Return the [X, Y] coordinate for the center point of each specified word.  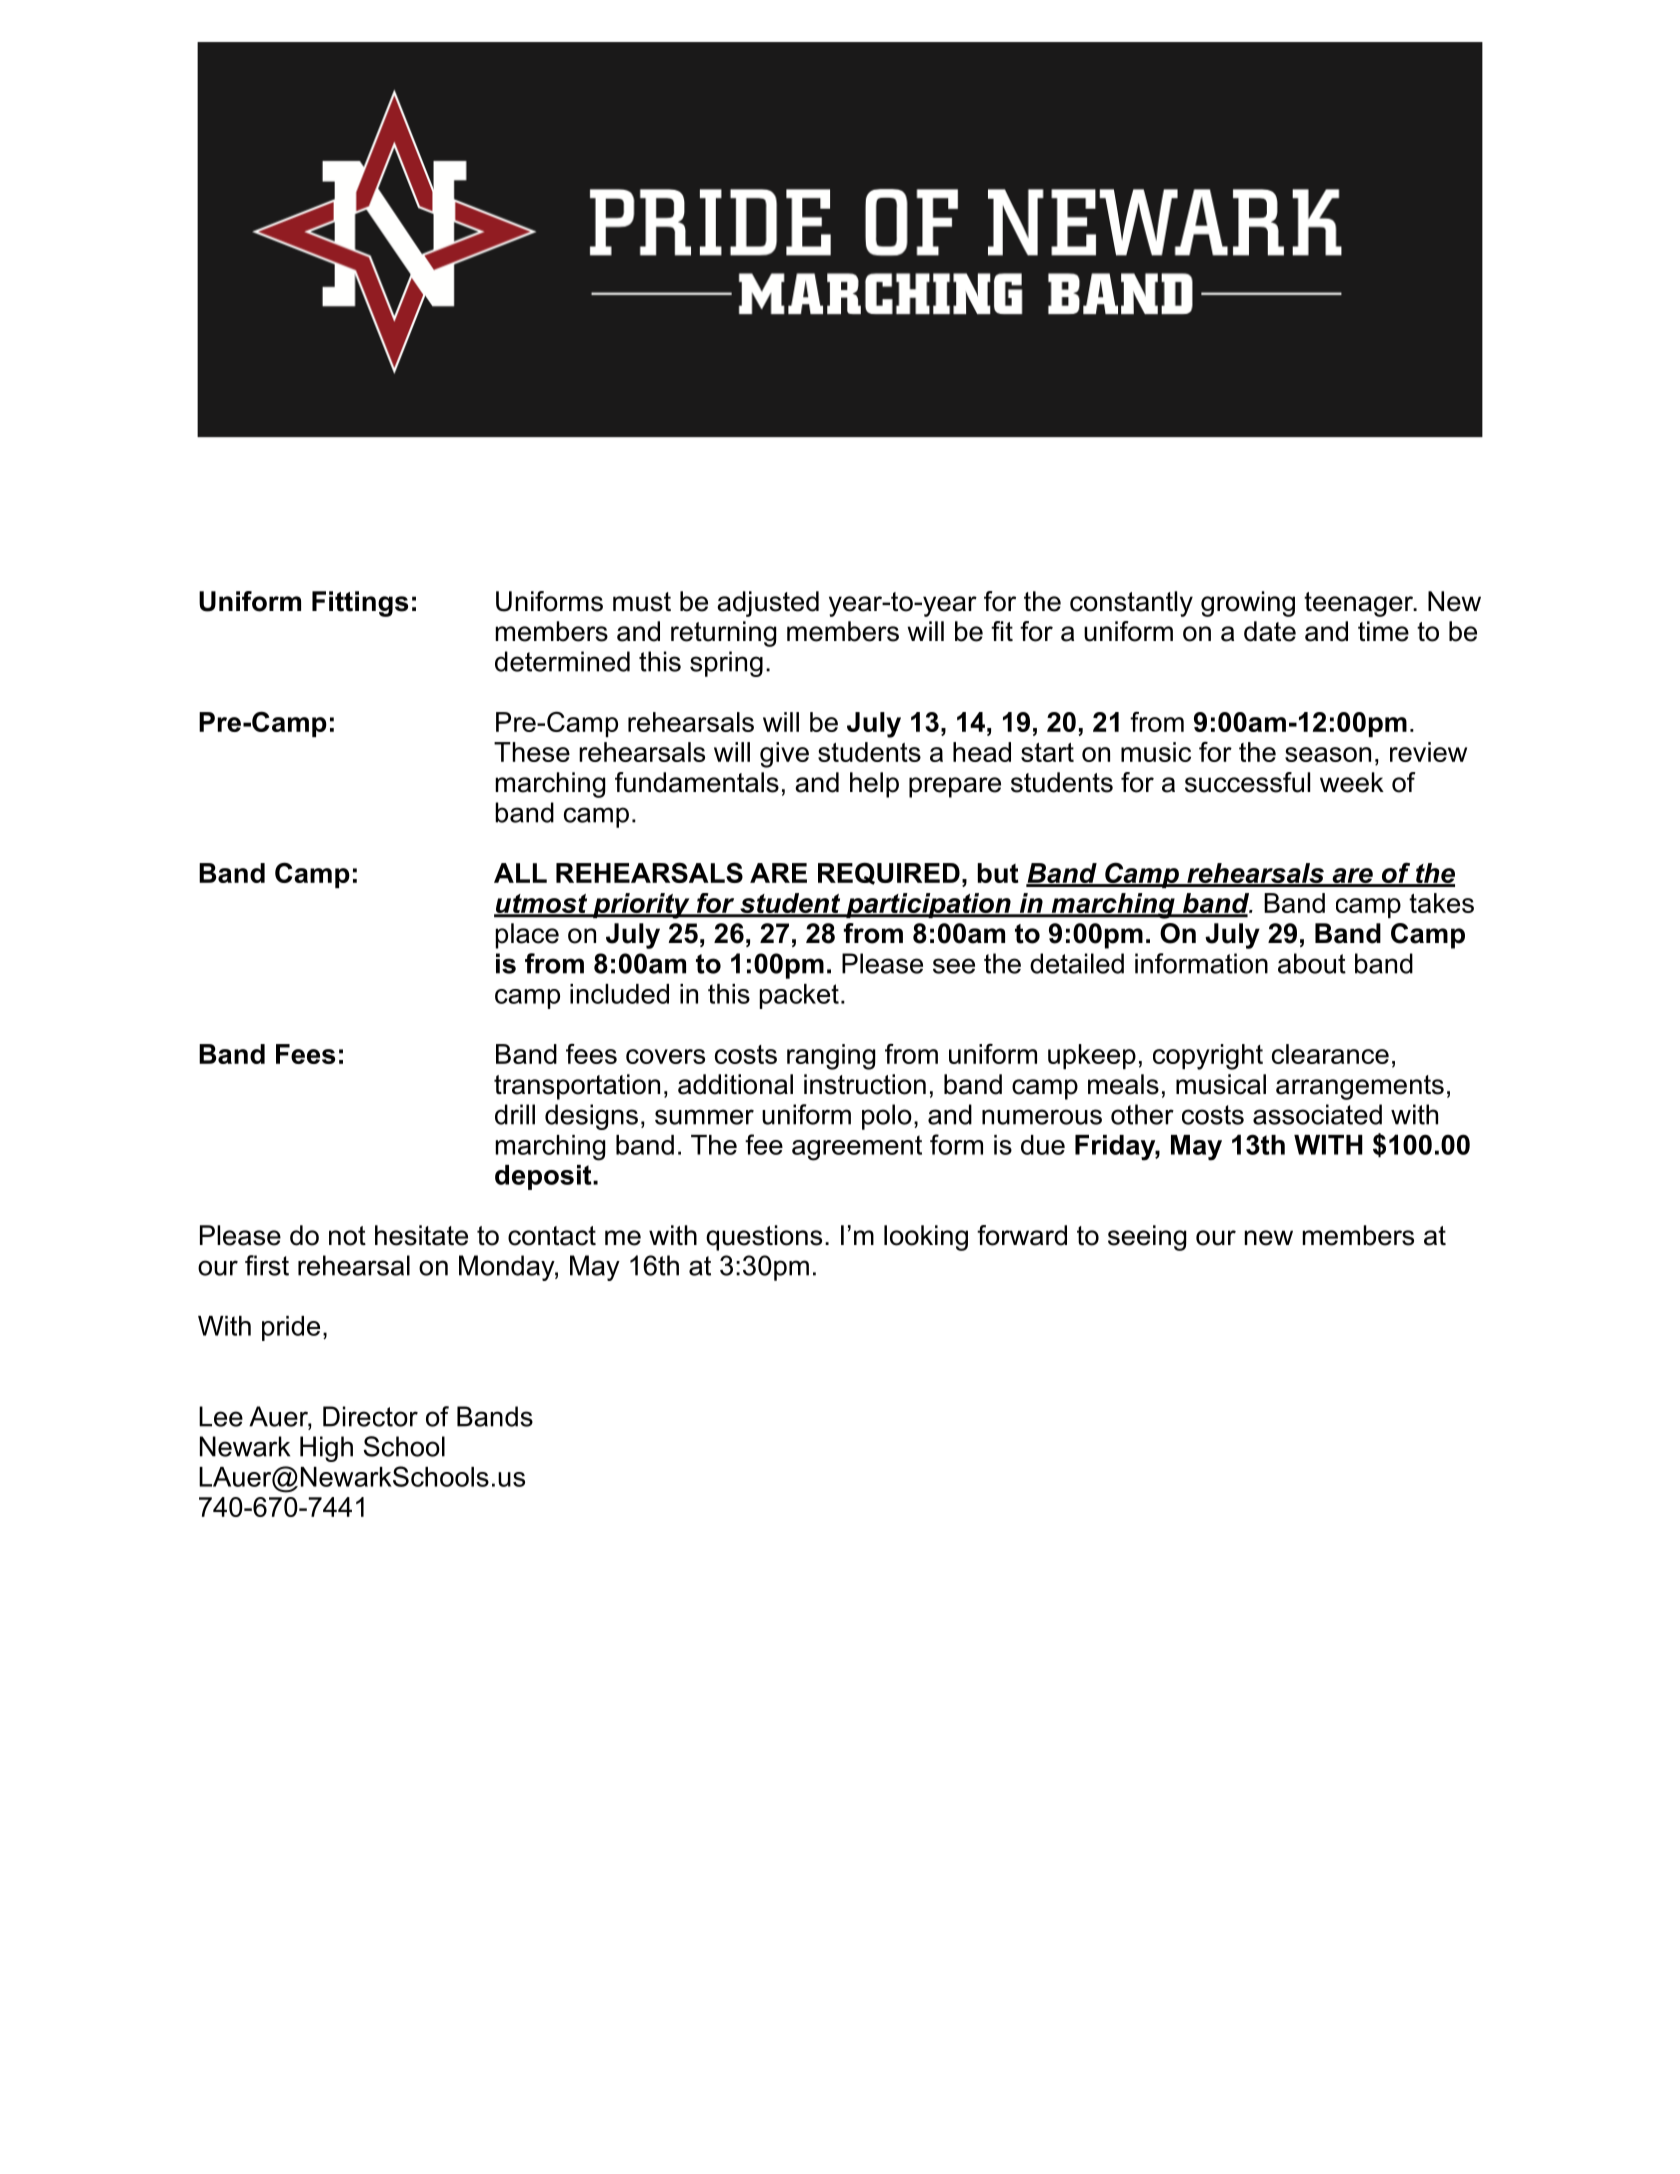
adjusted [768, 604]
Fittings [360, 604]
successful [1247, 782]
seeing [1147, 1238]
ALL [520, 873]
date [1270, 631]
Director [370, 1416]
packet [799, 996]
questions [764, 1238]
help [874, 785]
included [619, 994]
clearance [1330, 1054]
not [347, 1236]
